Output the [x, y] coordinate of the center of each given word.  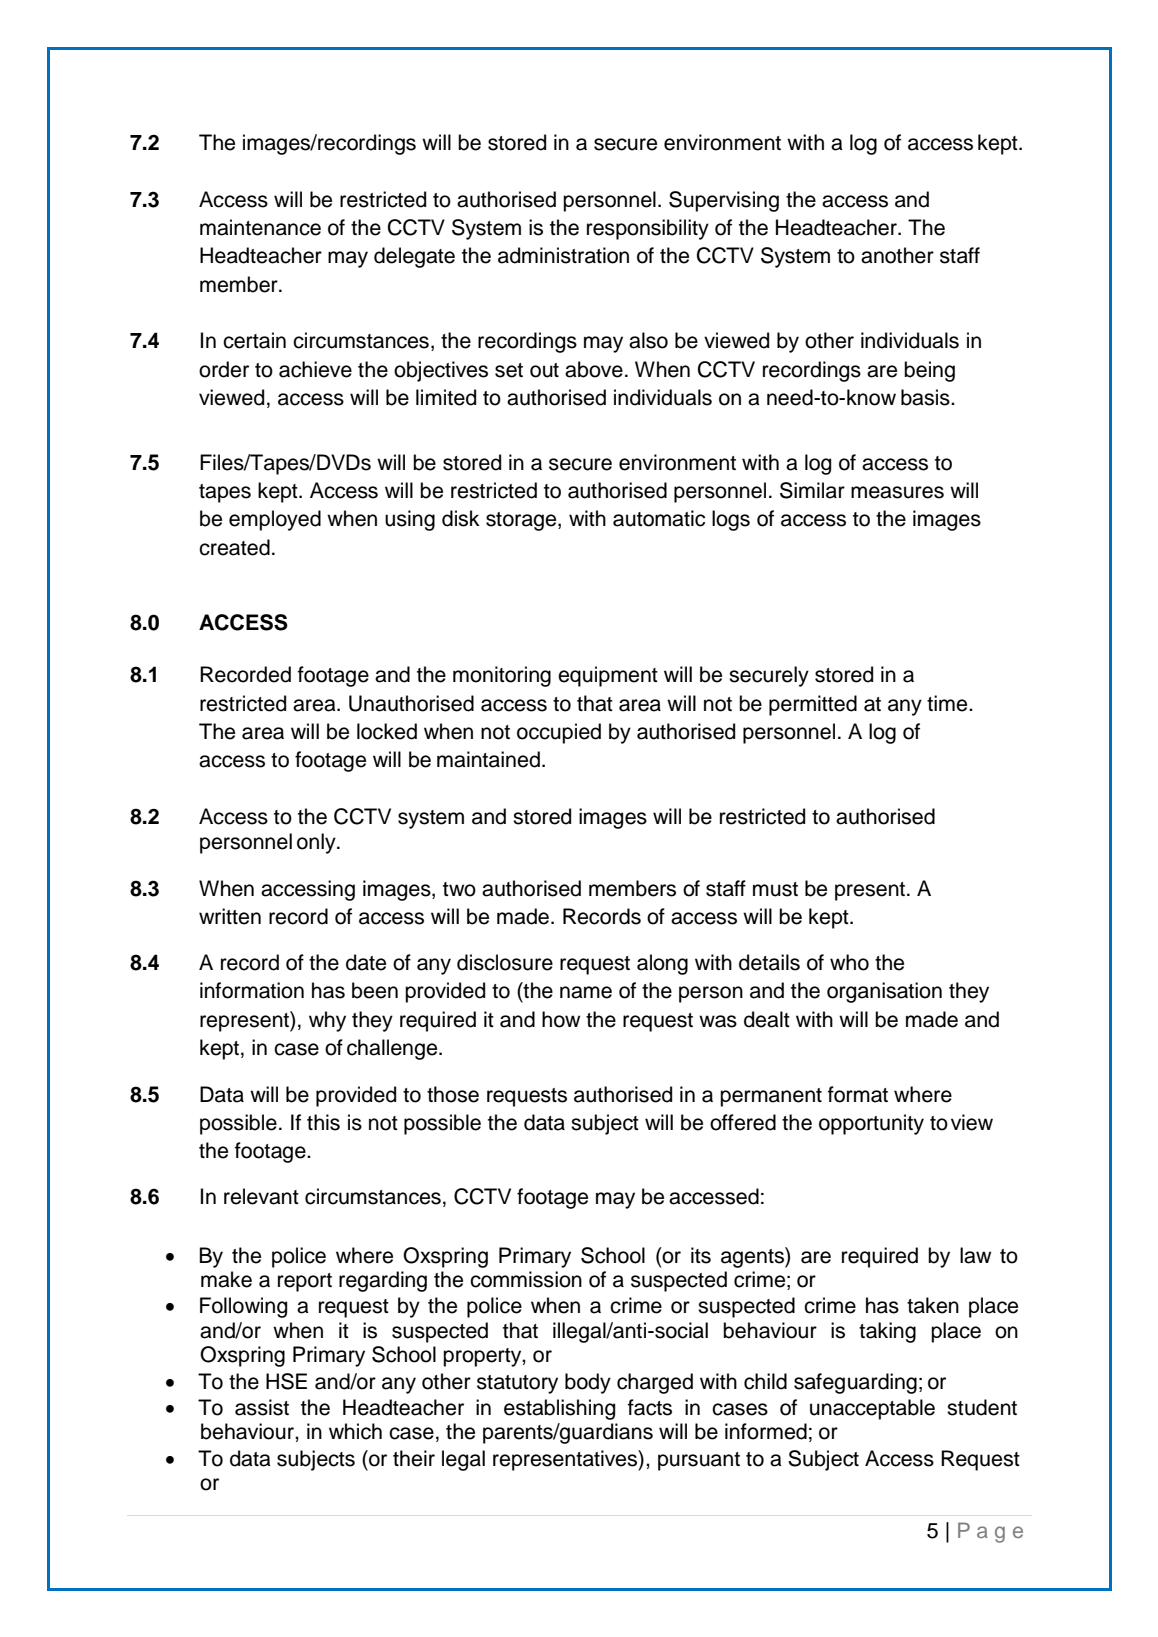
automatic [659, 518]
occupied [559, 733]
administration [563, 255]
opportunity [871, 1124]
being [929, 371]
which [355, 1431]
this [323, 1122]
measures [897, 492]
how [561, 1019]
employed [275, 520]
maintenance [260, 227]
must [775, 889]
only [317, 843]
